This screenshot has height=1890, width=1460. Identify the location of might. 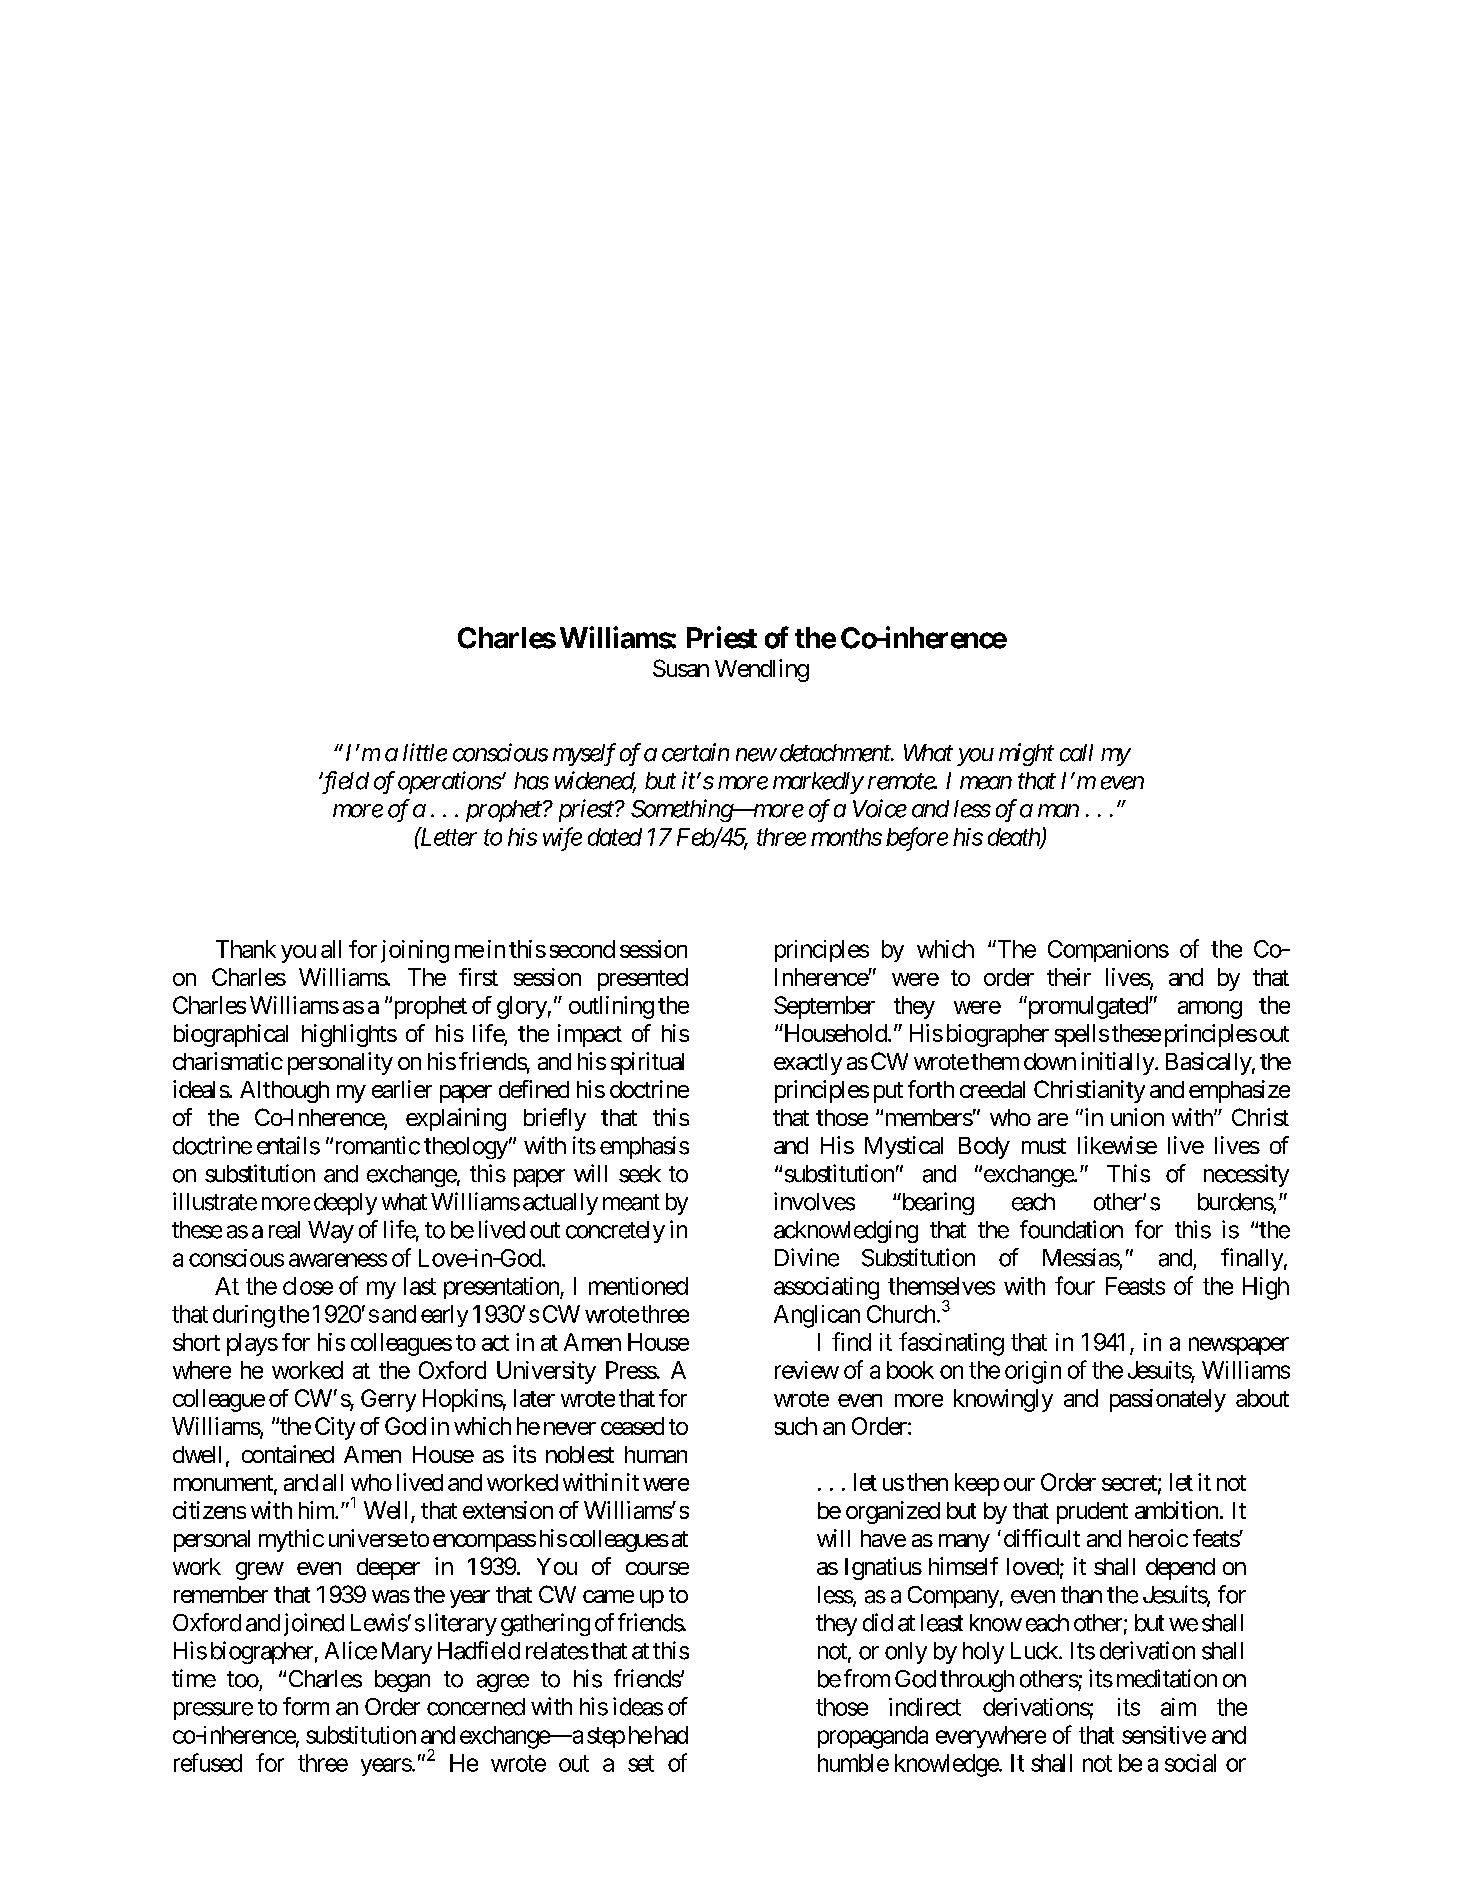
(1026, 754).
